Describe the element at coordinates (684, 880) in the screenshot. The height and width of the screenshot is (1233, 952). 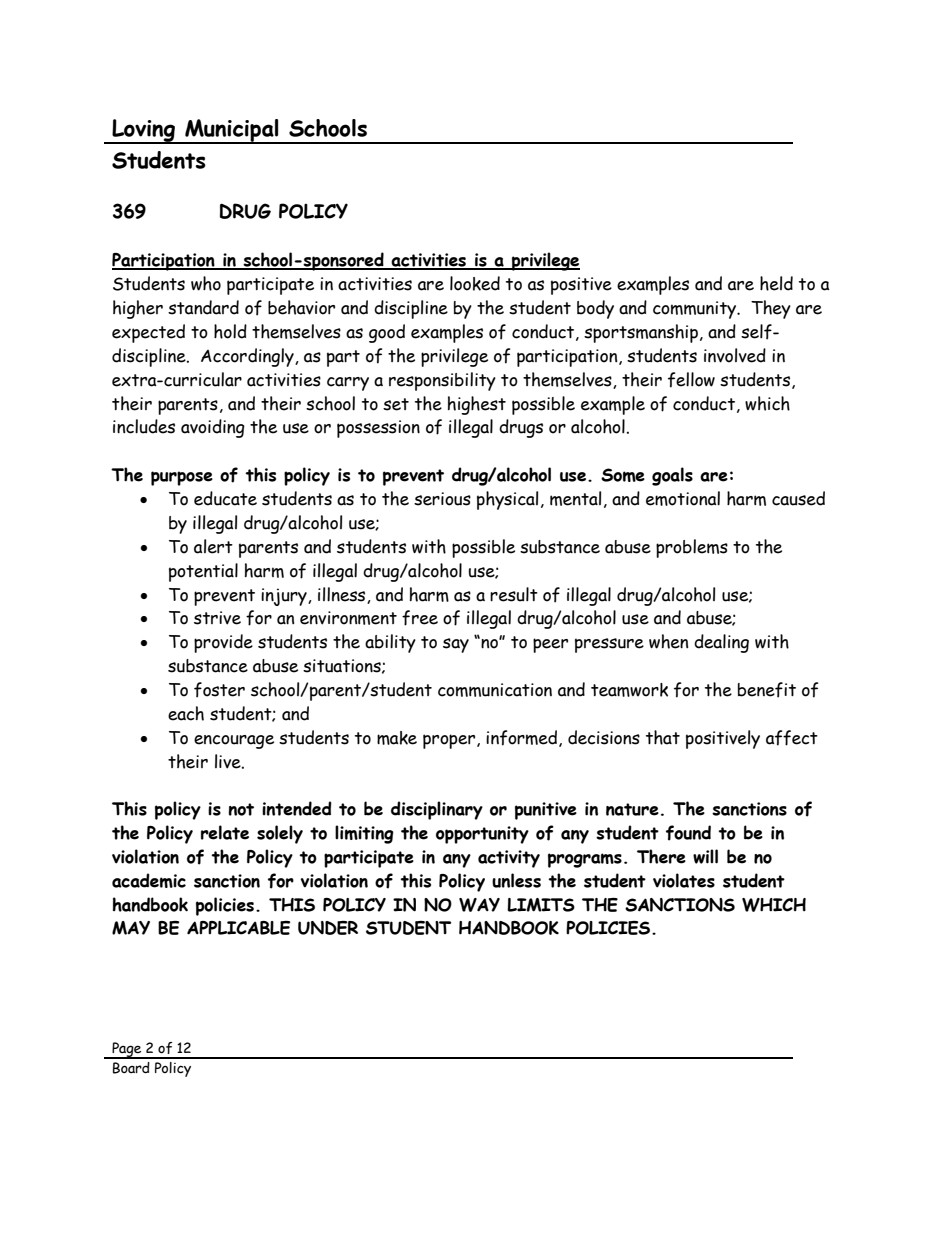
I see `violates` at that location.
